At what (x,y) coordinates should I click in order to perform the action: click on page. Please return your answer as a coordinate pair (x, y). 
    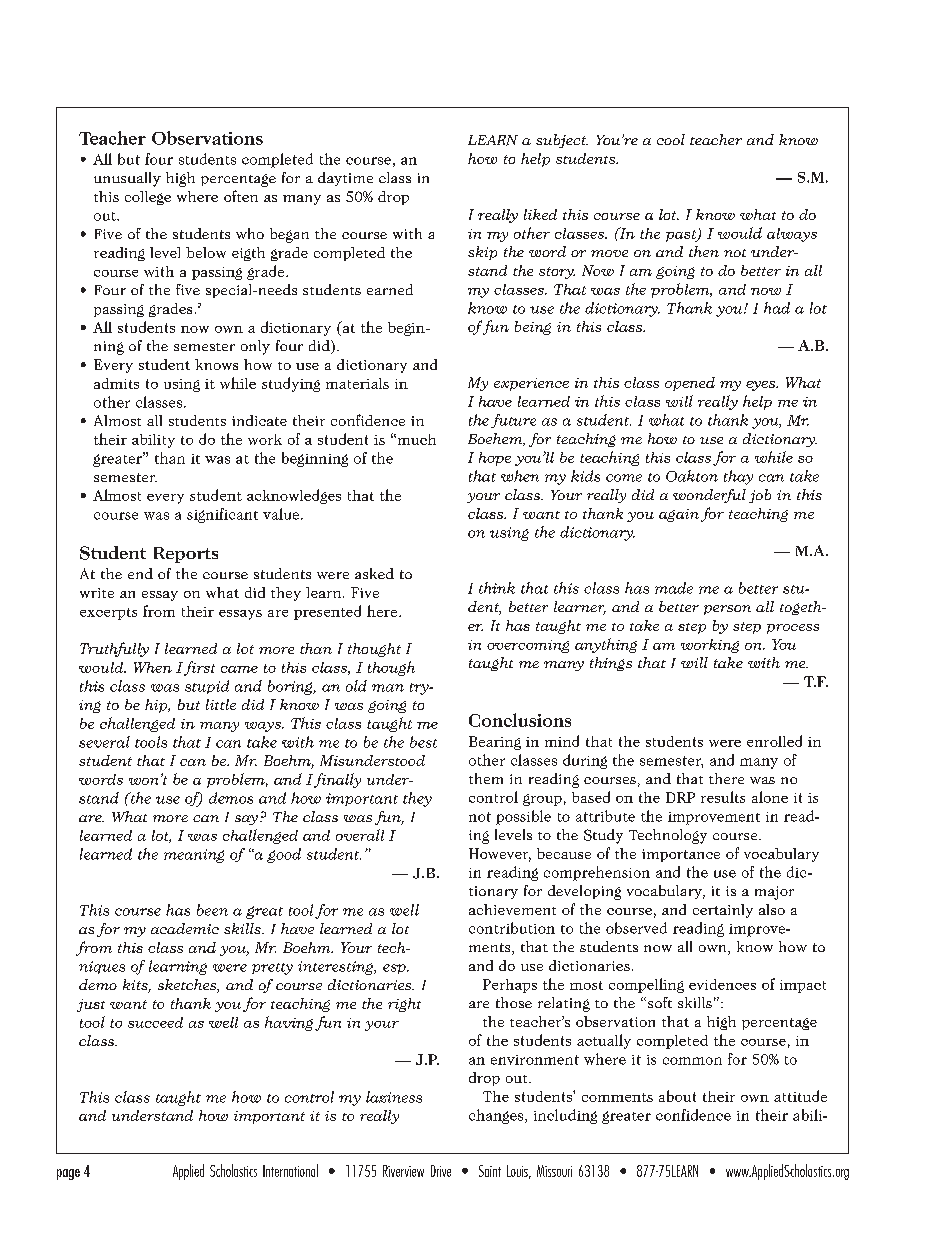
    Looking at the image, I should click on (68, 1174).
